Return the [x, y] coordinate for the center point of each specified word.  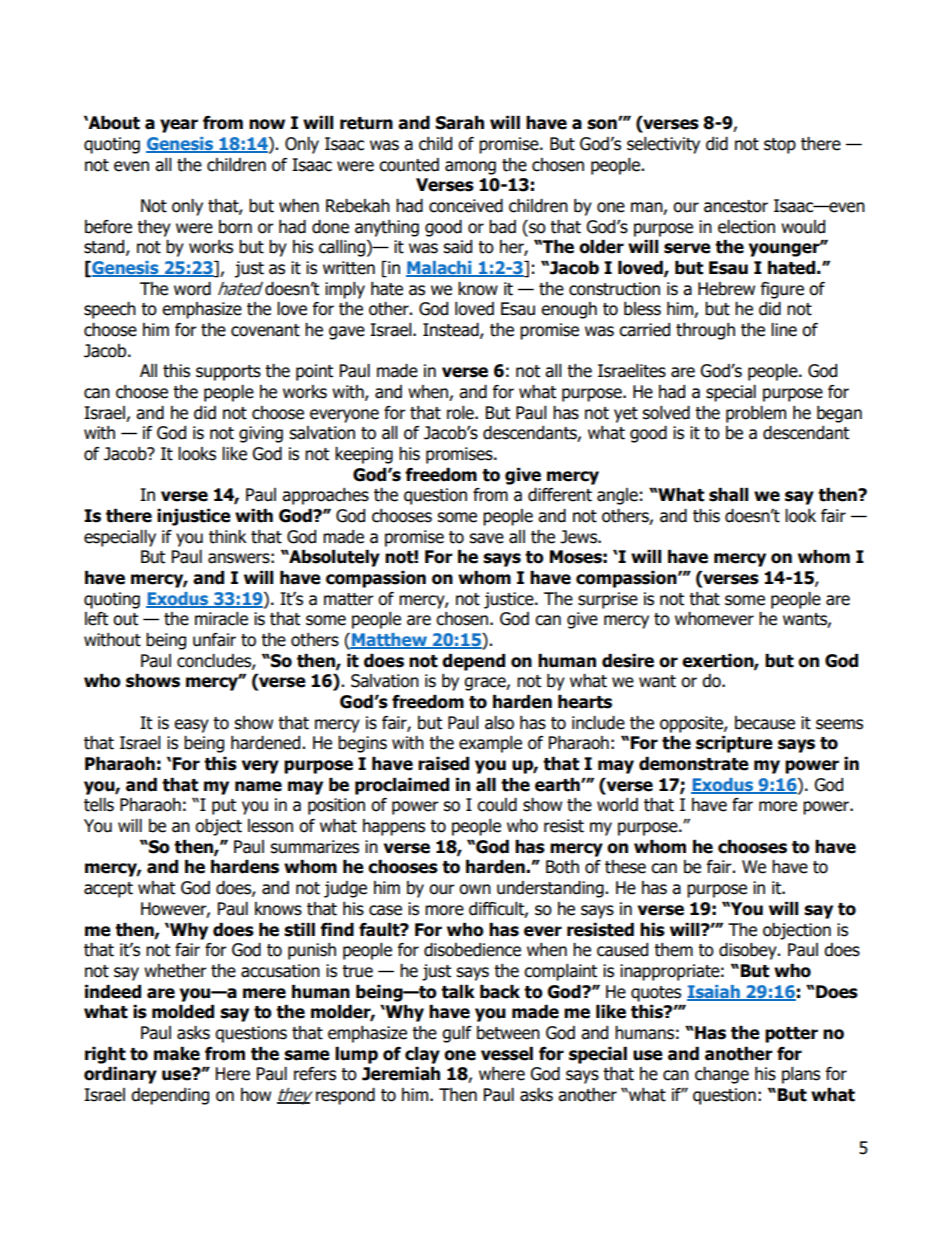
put [224, 807]
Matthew [389, 641]
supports [228, 373]
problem [756, 414]
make [177, 1054]
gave [347, 333]
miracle [221, 619]
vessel [507, 1054]
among [470, 168]
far [742, 805]
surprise [608, 600]
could [497, 805]
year [179, 126]
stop [780, 146]
